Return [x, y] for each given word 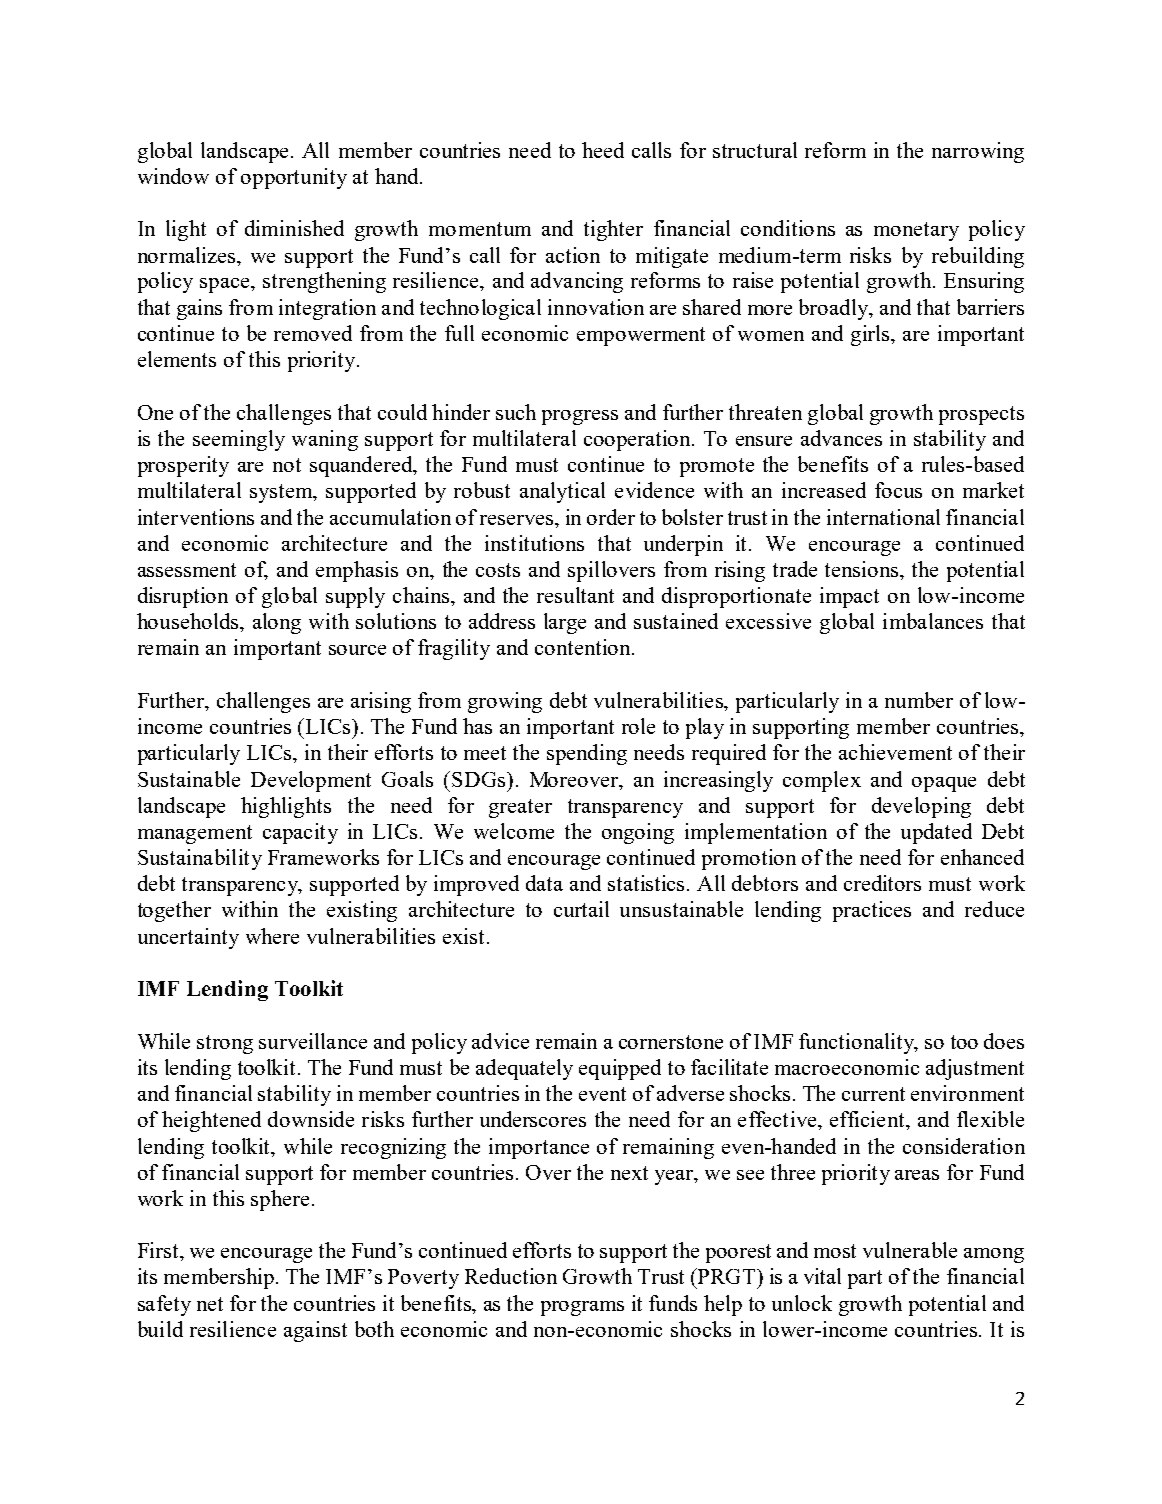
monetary [916, 231]
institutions [534, 543]
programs [582, 1308]
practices [872, 911]
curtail [581, 909]
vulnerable [910, 1250]
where [272, 936]
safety [164, 1305]
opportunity [294, 178]
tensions [861, 569]
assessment [187, 570]
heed [603, 150]
